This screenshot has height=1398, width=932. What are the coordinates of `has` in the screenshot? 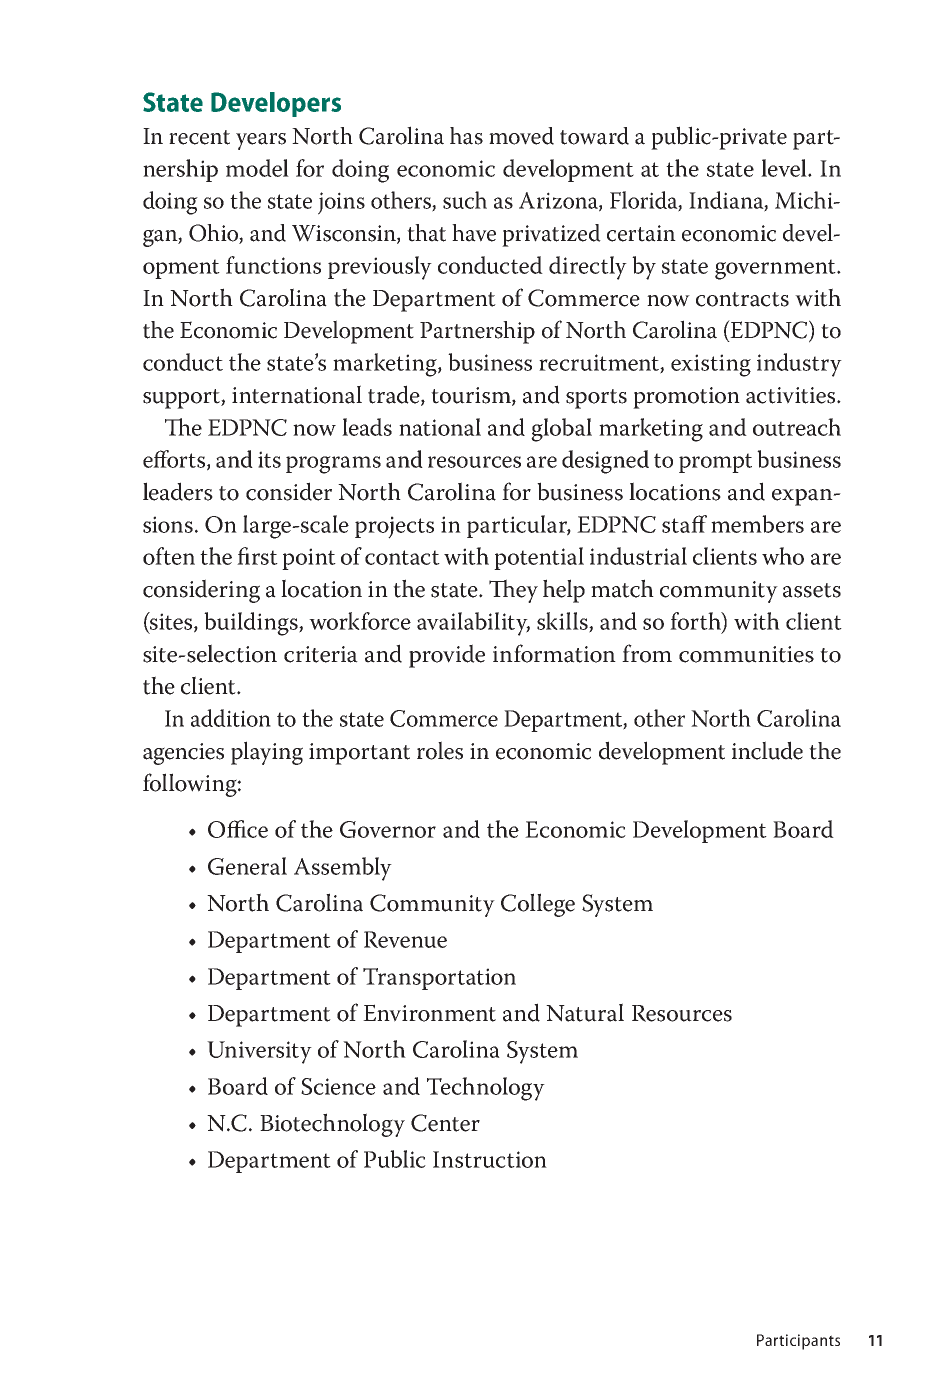 It's located at (466, 136).
